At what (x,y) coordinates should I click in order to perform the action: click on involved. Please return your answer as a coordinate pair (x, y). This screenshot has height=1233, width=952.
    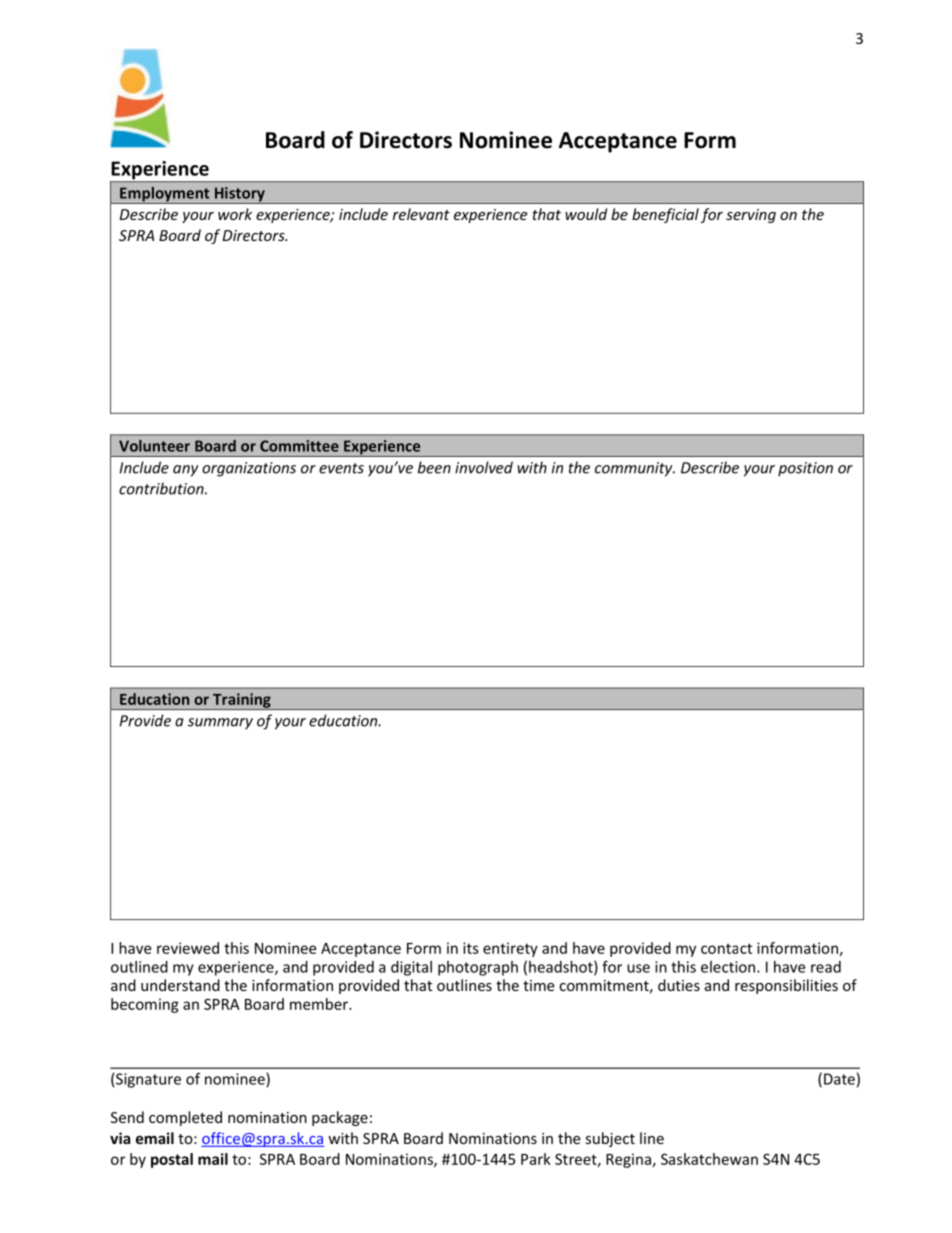
    Looking at the image, I should click on (484, 467).
